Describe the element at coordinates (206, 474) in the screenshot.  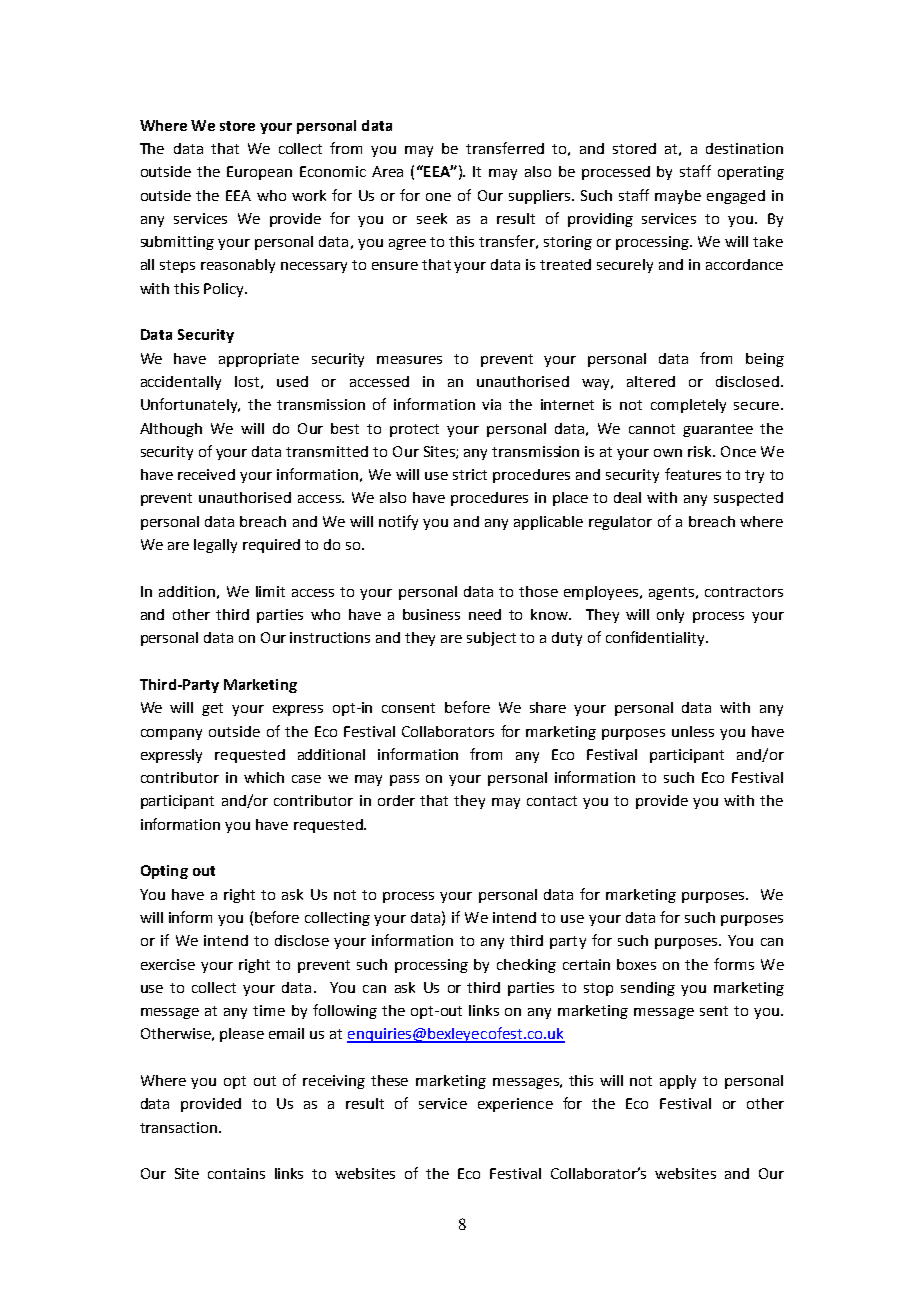
I see `received` at that location.
